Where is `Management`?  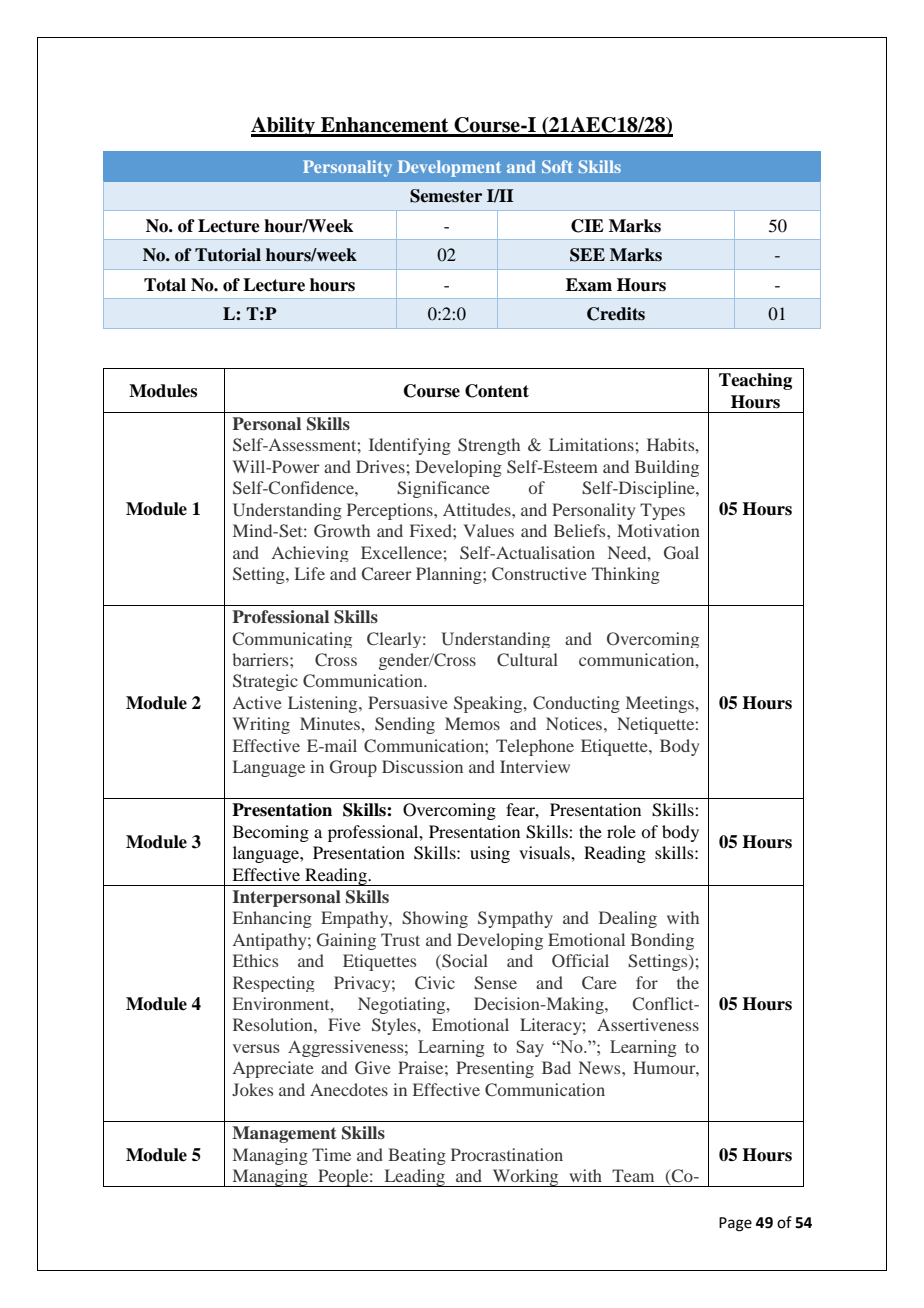 Management is located at coordinates (284, 1134).
